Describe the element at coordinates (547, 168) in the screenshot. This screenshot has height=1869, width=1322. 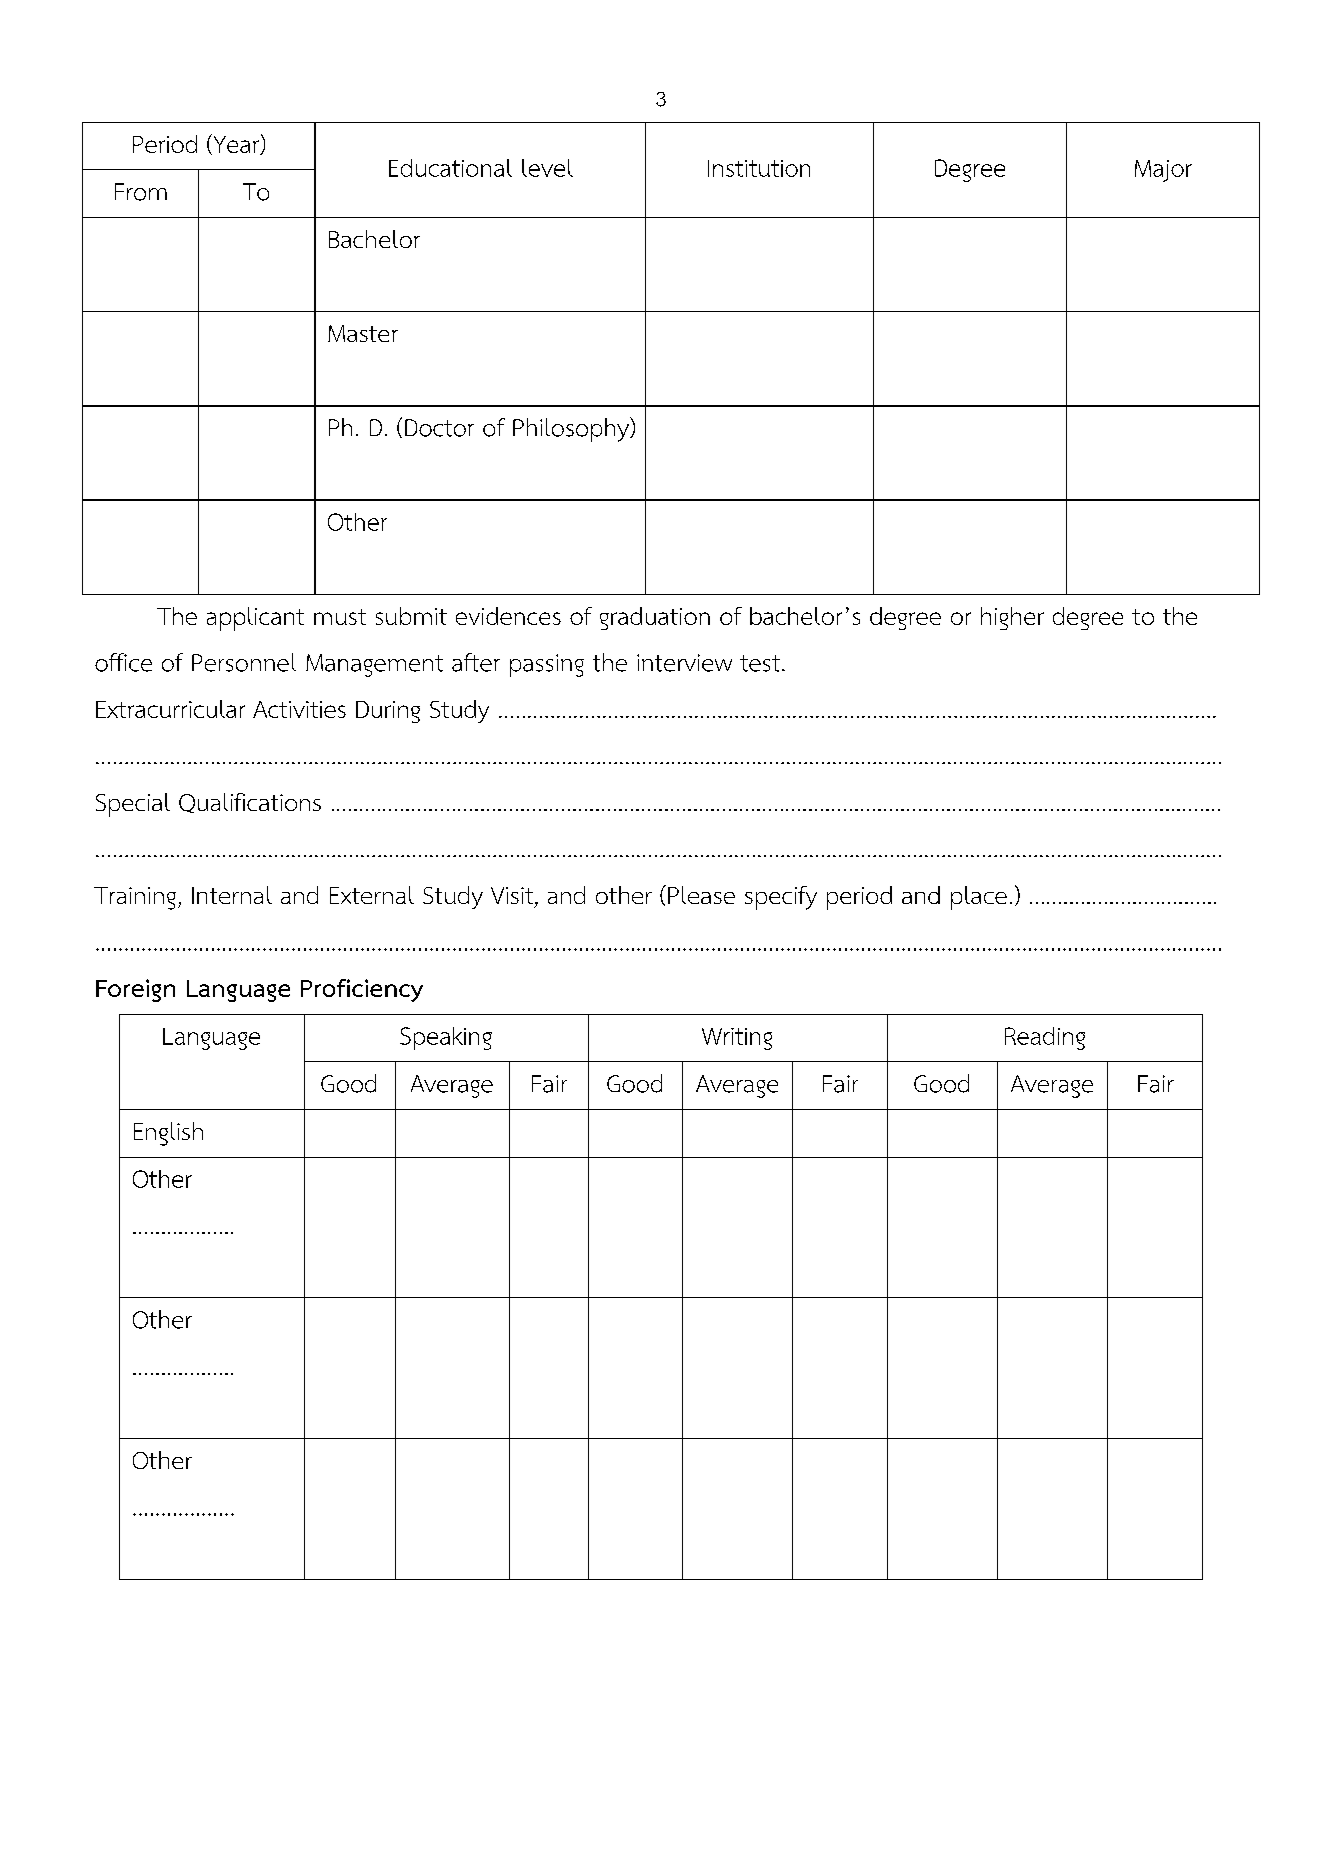
I see `level` at that location.
